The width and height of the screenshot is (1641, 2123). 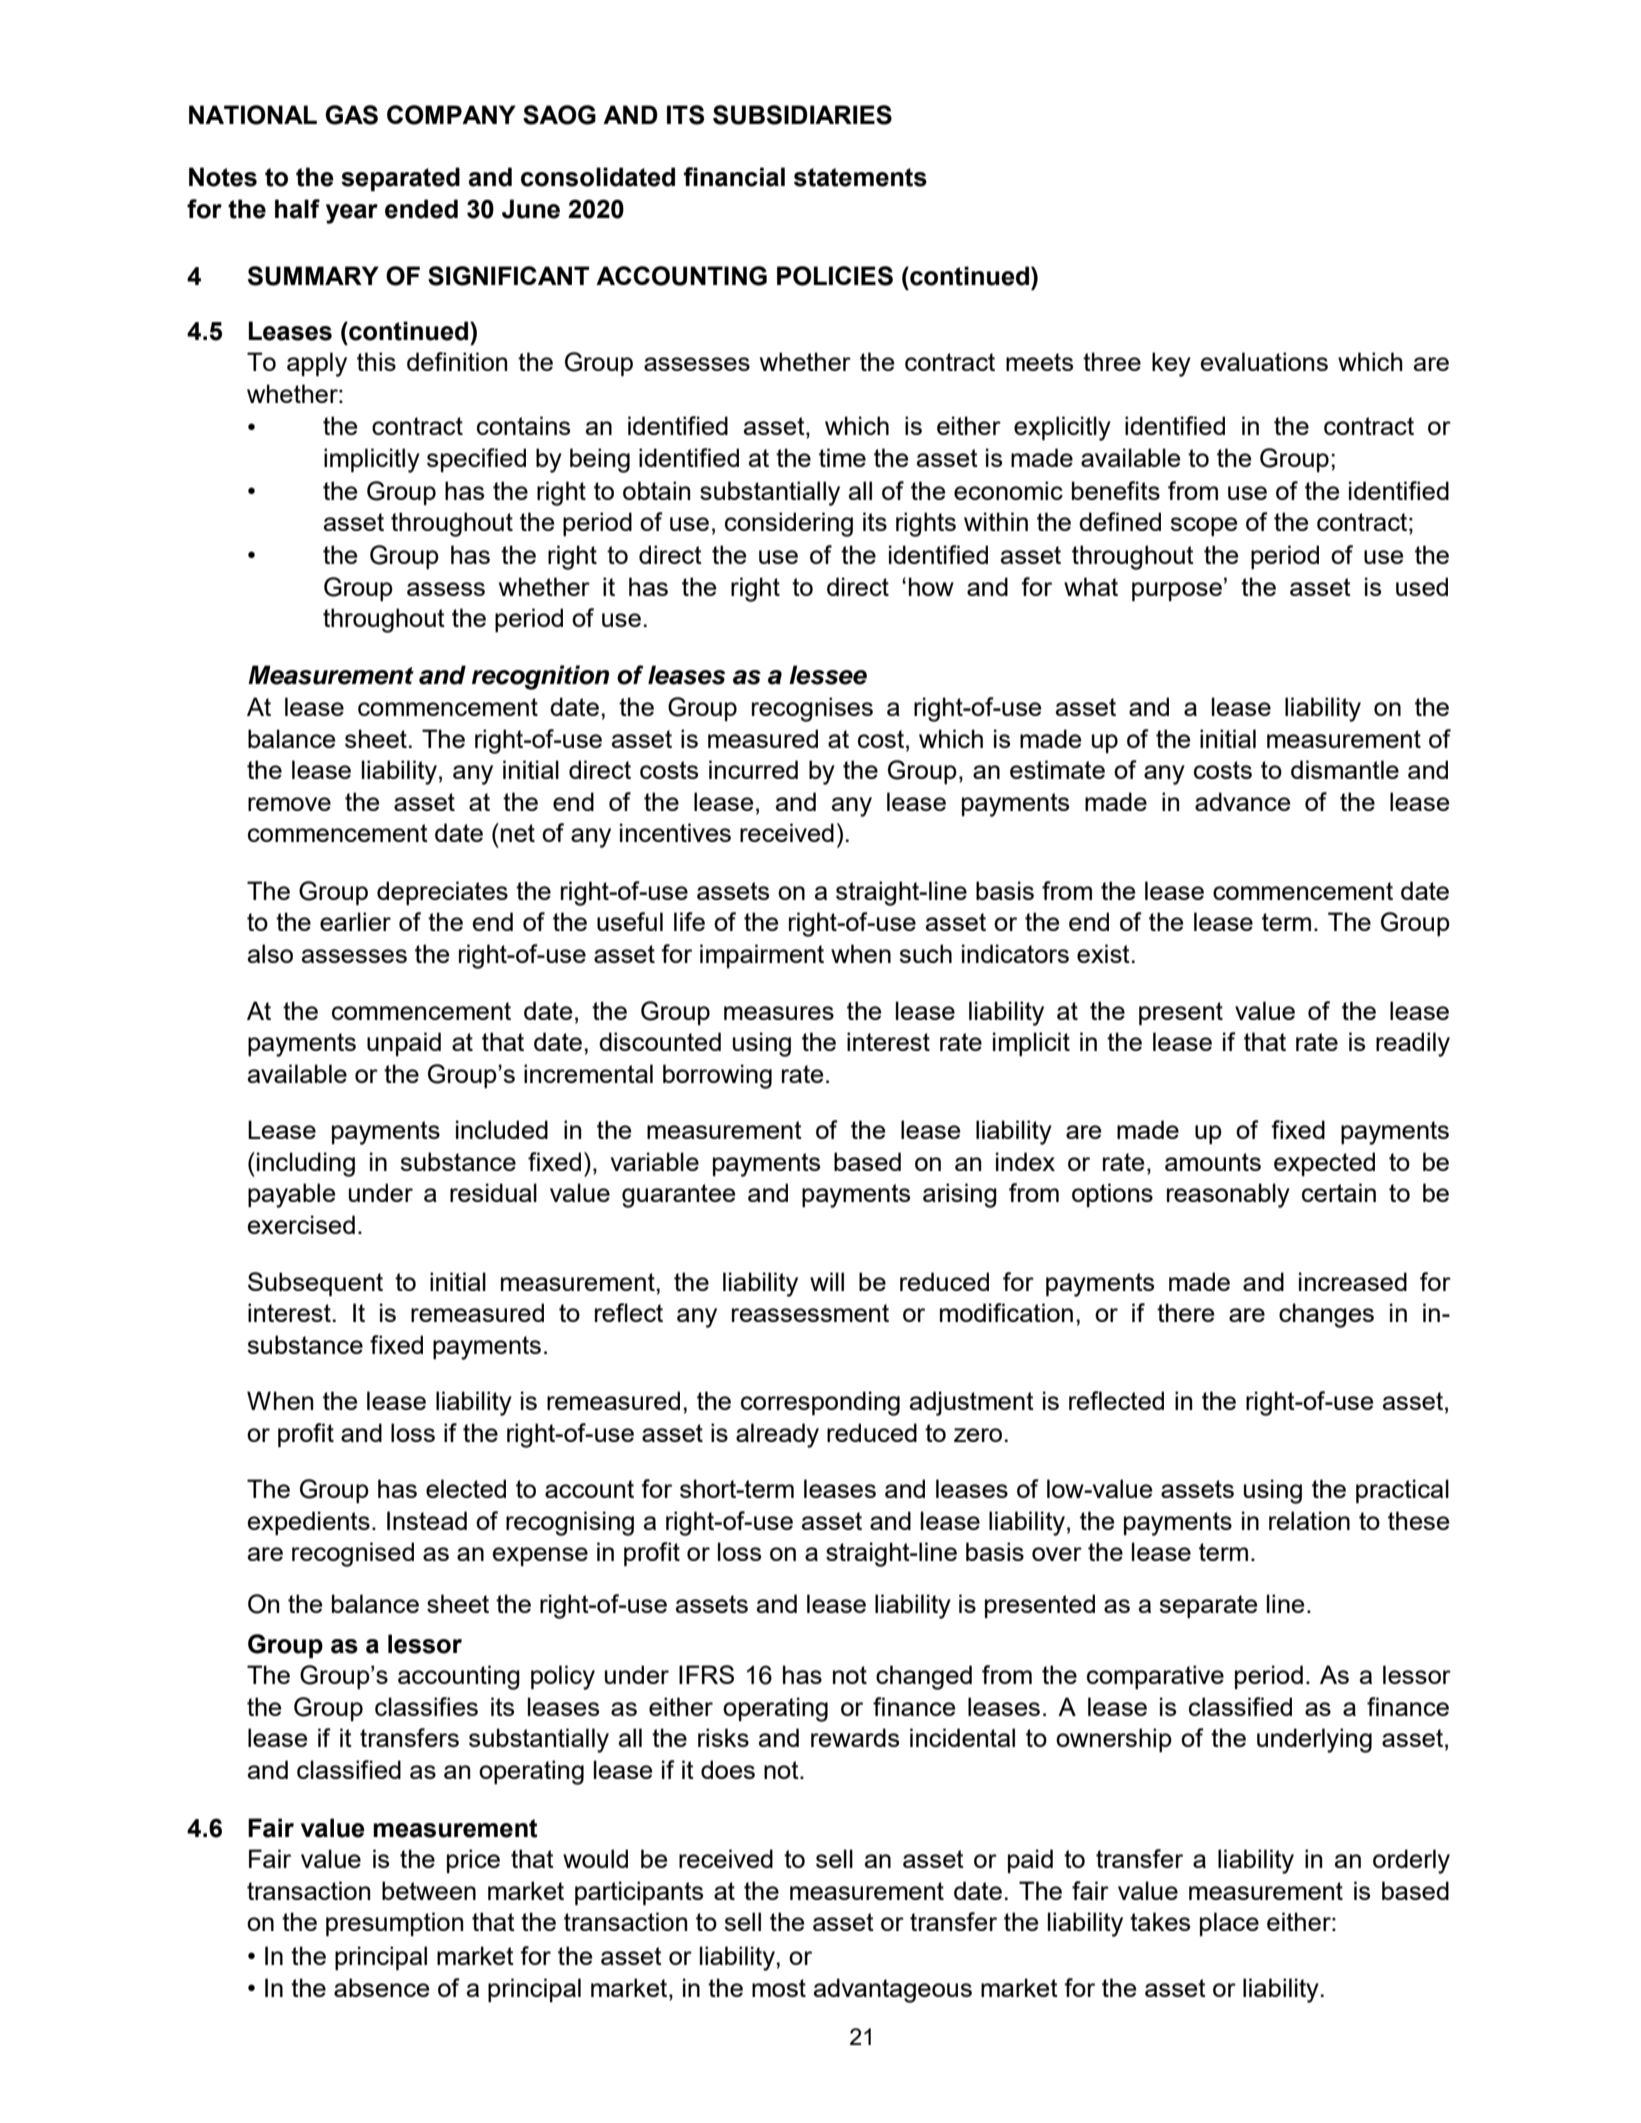 I want to click on recognises, so click(x=812, y=709).
